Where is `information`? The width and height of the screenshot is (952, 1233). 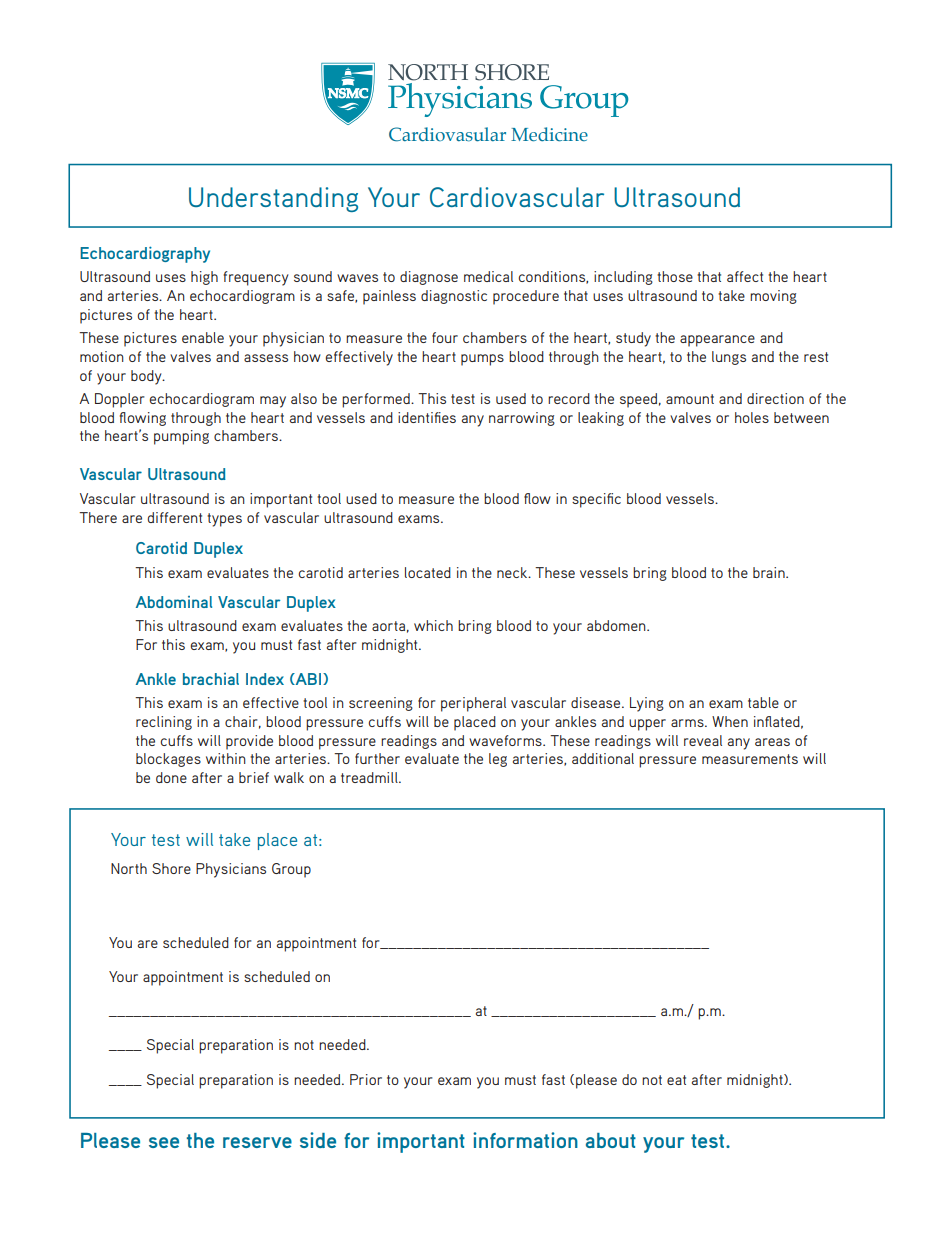 information is located at coordinates (525, 1140).
